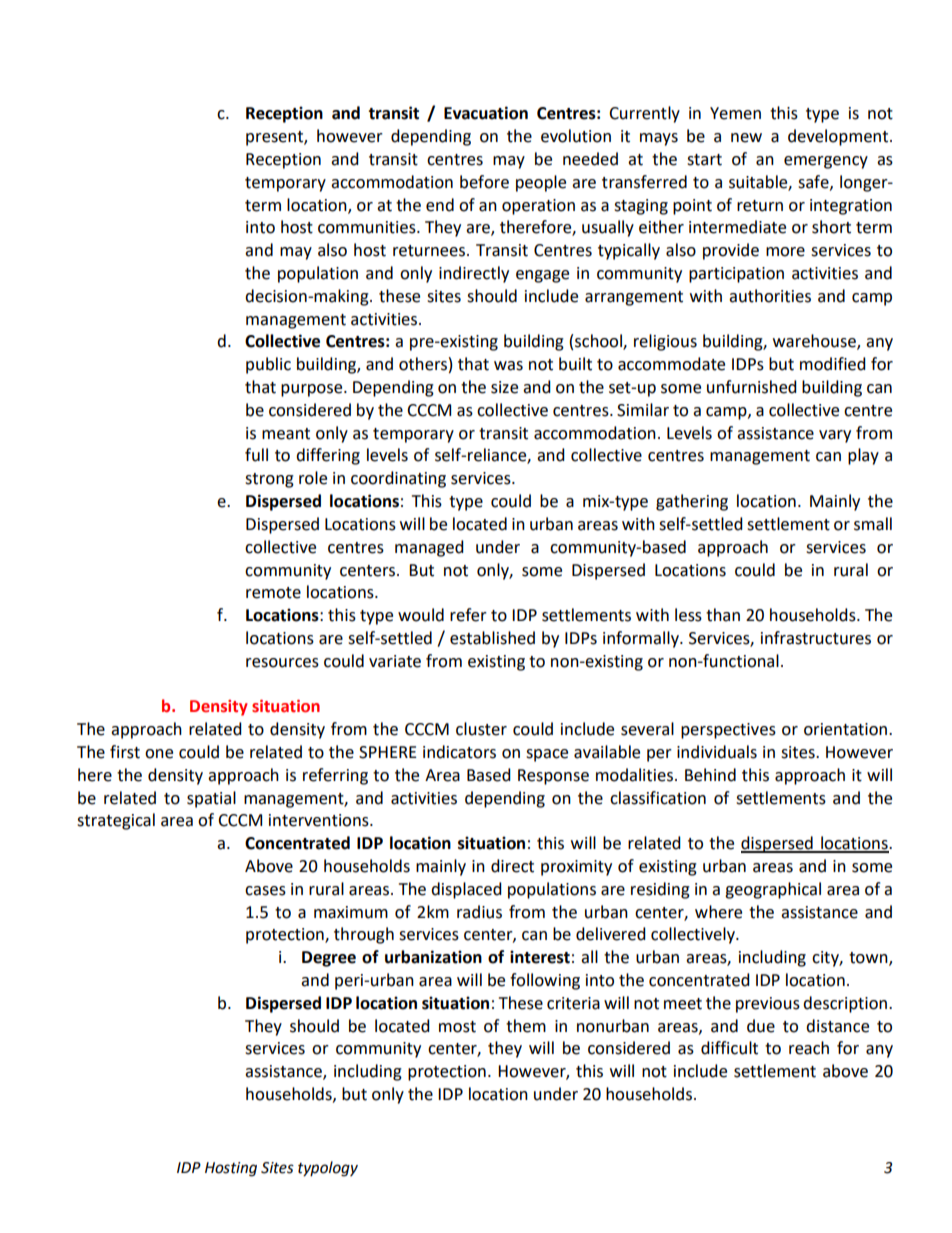 The height and width of the image is (1233, 952). What do you see at coordinates (268, 365) in the image?
I see `public` at bounding box center [268, 365].
